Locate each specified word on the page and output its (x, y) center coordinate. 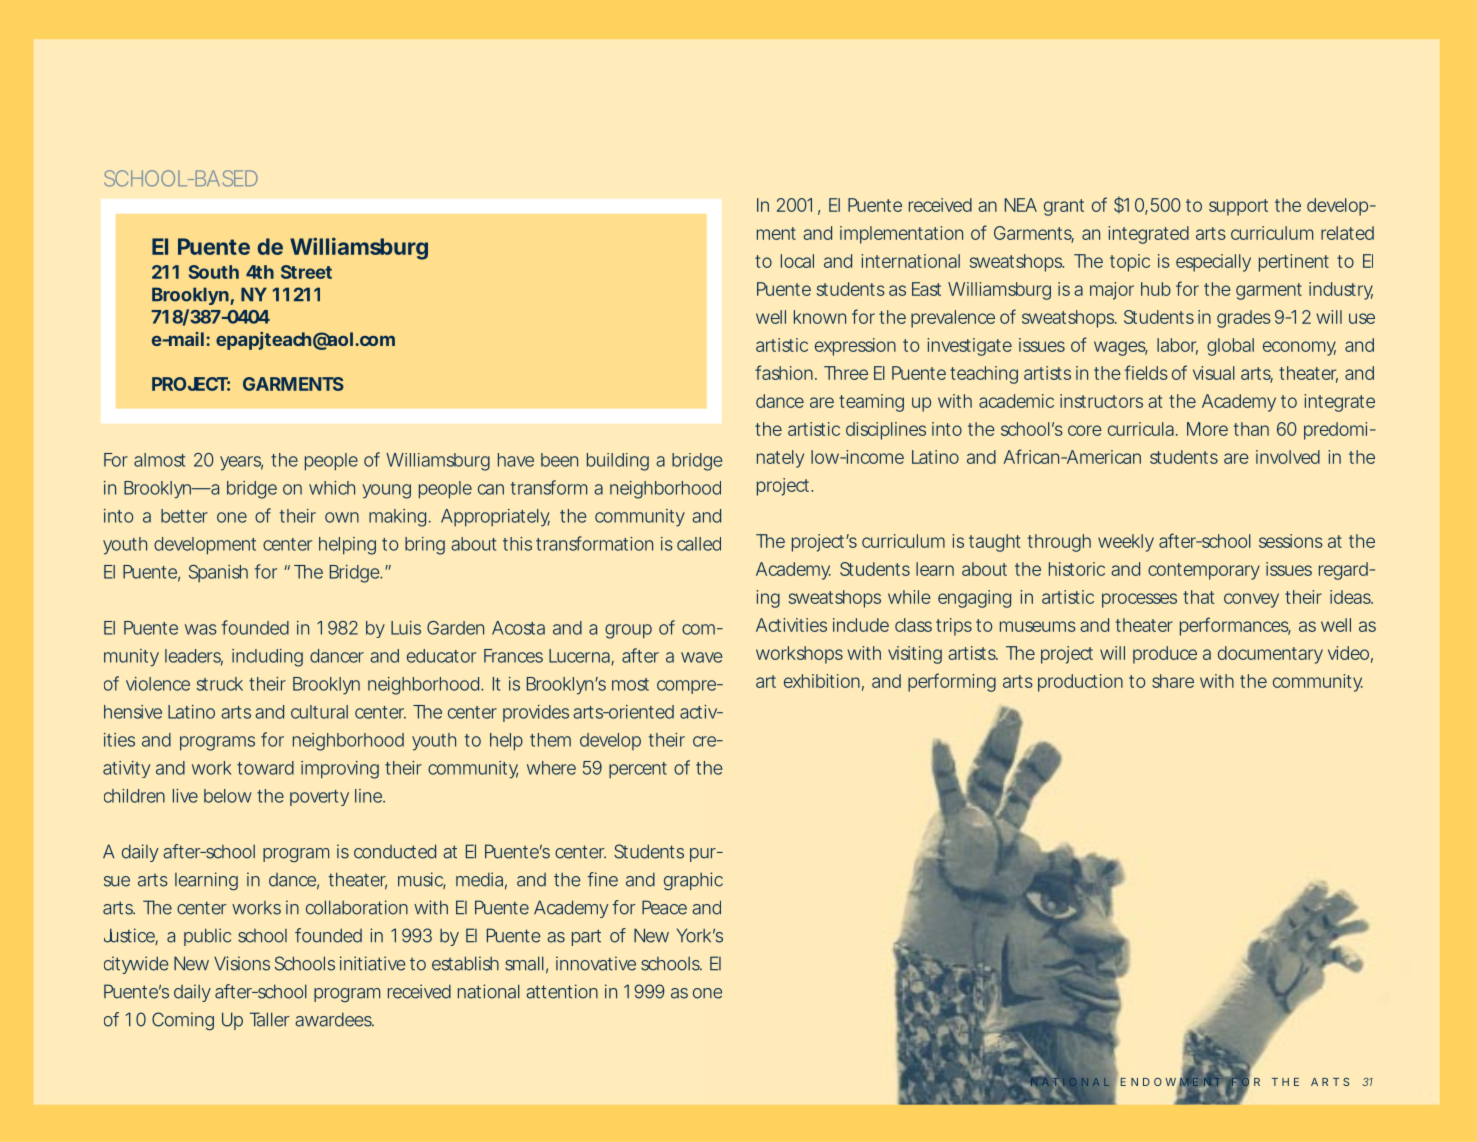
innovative (596, 963)
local (797, 261)
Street (306, 272)
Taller (269, 1019)
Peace (664, 907)
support (1238, 207)
